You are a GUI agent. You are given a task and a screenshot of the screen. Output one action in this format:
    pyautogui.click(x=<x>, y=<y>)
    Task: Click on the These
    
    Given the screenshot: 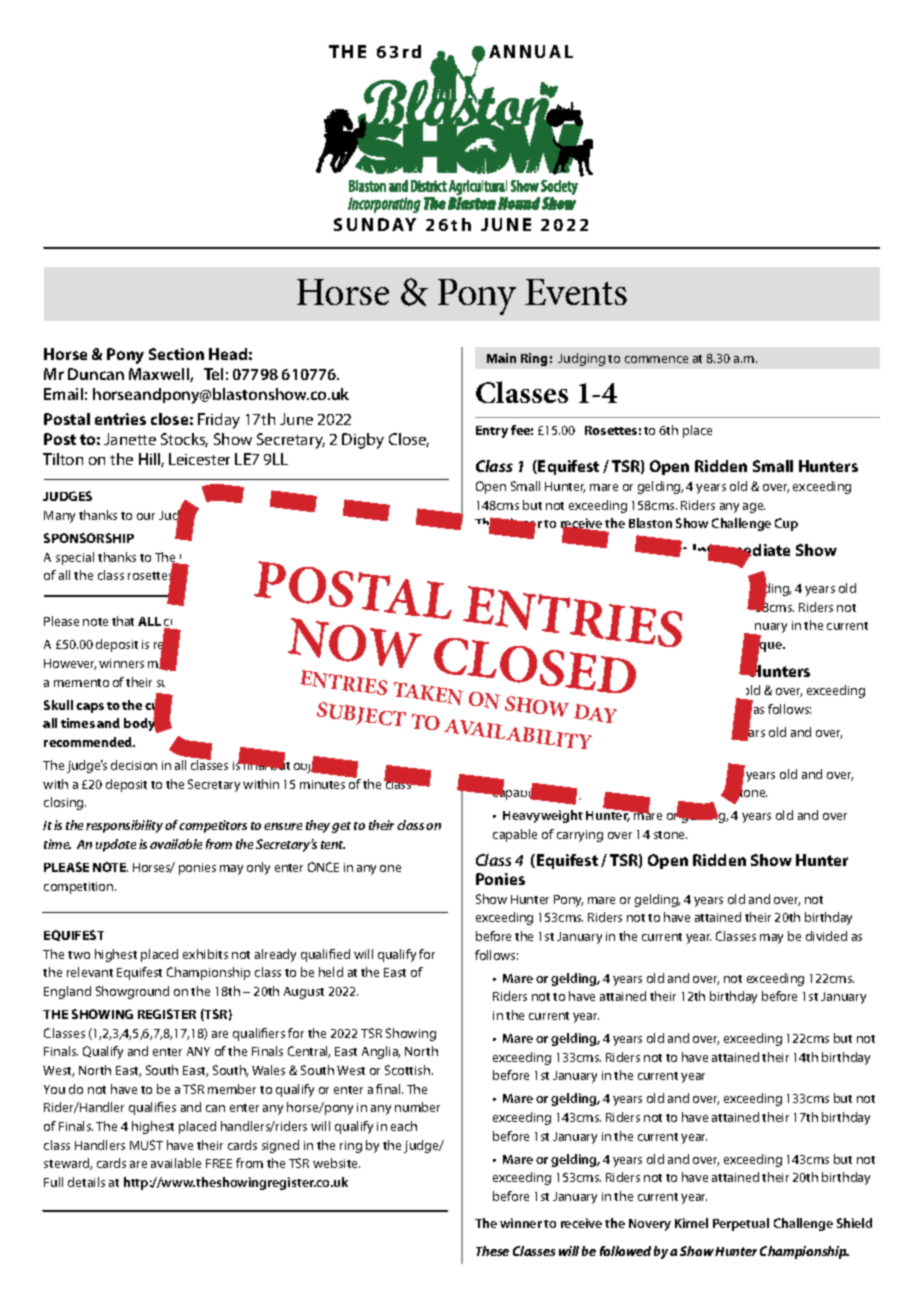 What is the action you would take?
    pyautogui.click(x=492, y=1251)
